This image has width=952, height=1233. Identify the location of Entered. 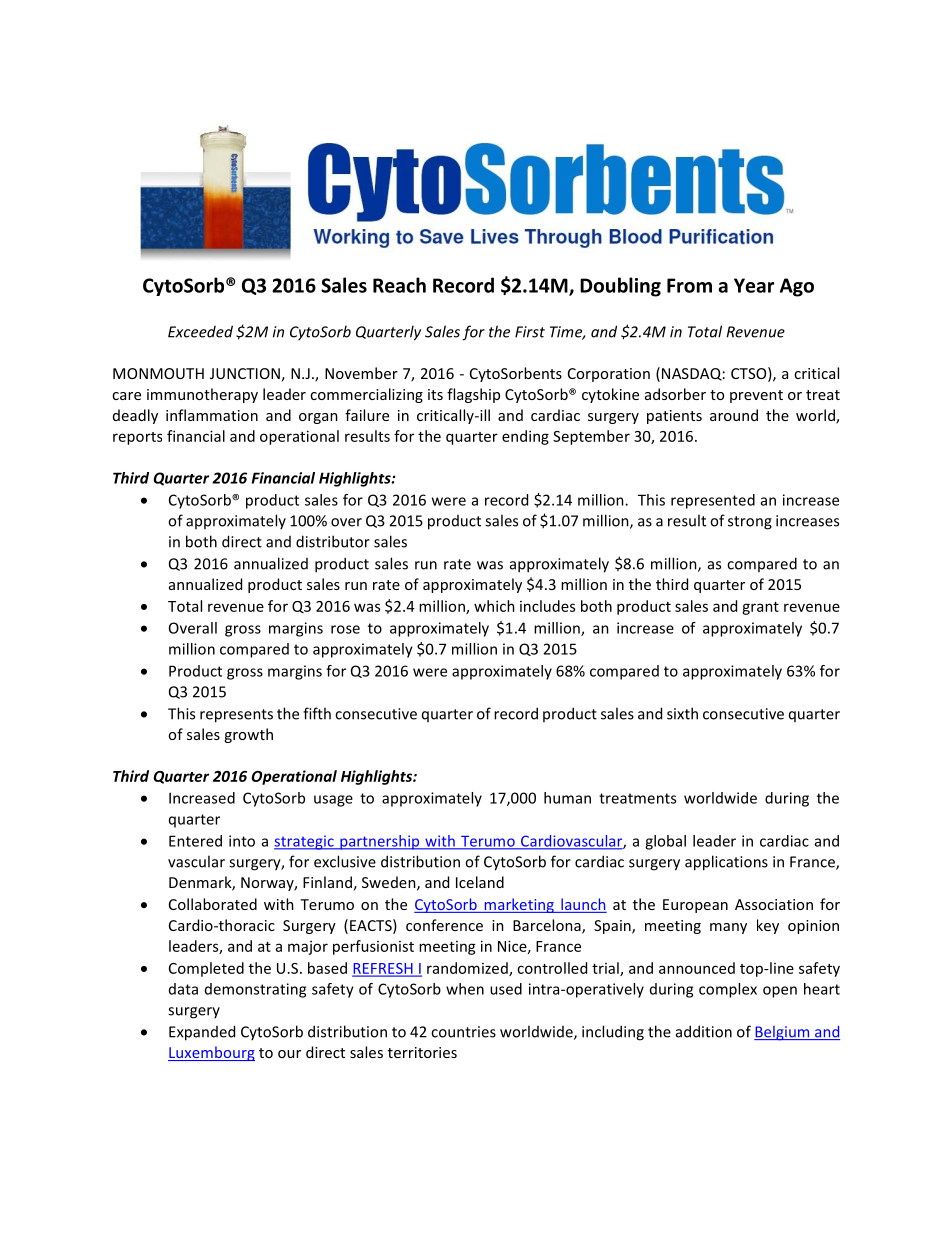
(195, 841).
